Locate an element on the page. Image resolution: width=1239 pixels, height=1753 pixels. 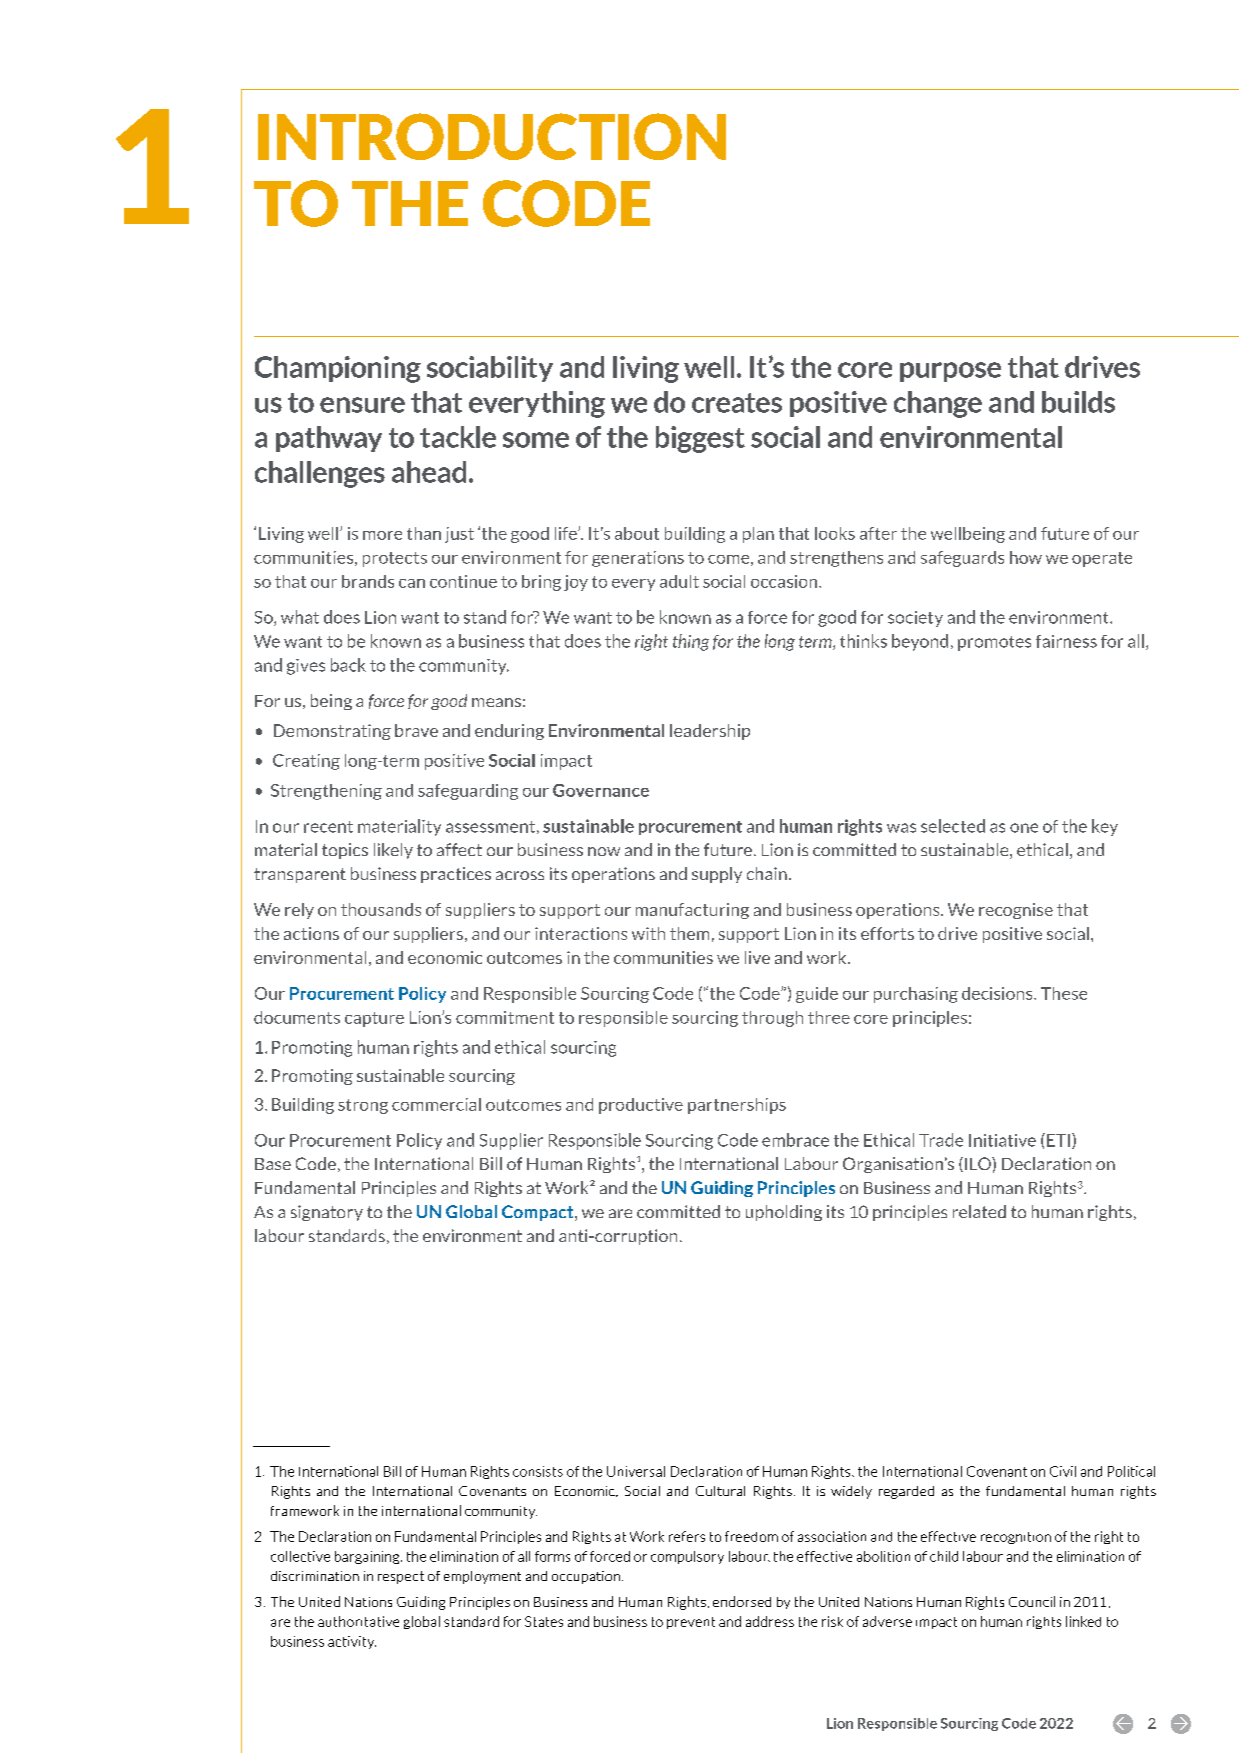
how is located at coordinates (1026, 557).
